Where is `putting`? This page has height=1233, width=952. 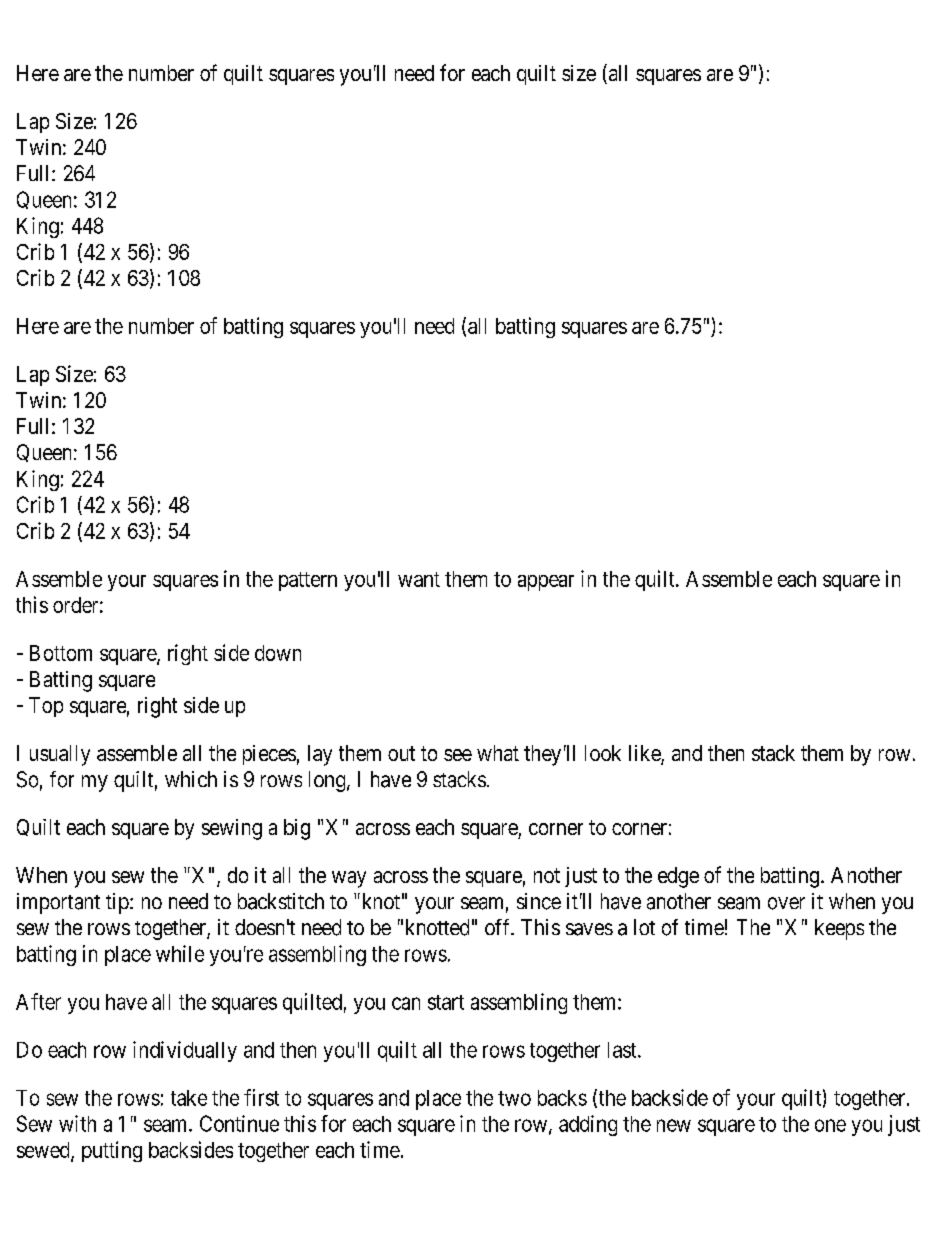 putting is located at coordinates (112, 1151).
